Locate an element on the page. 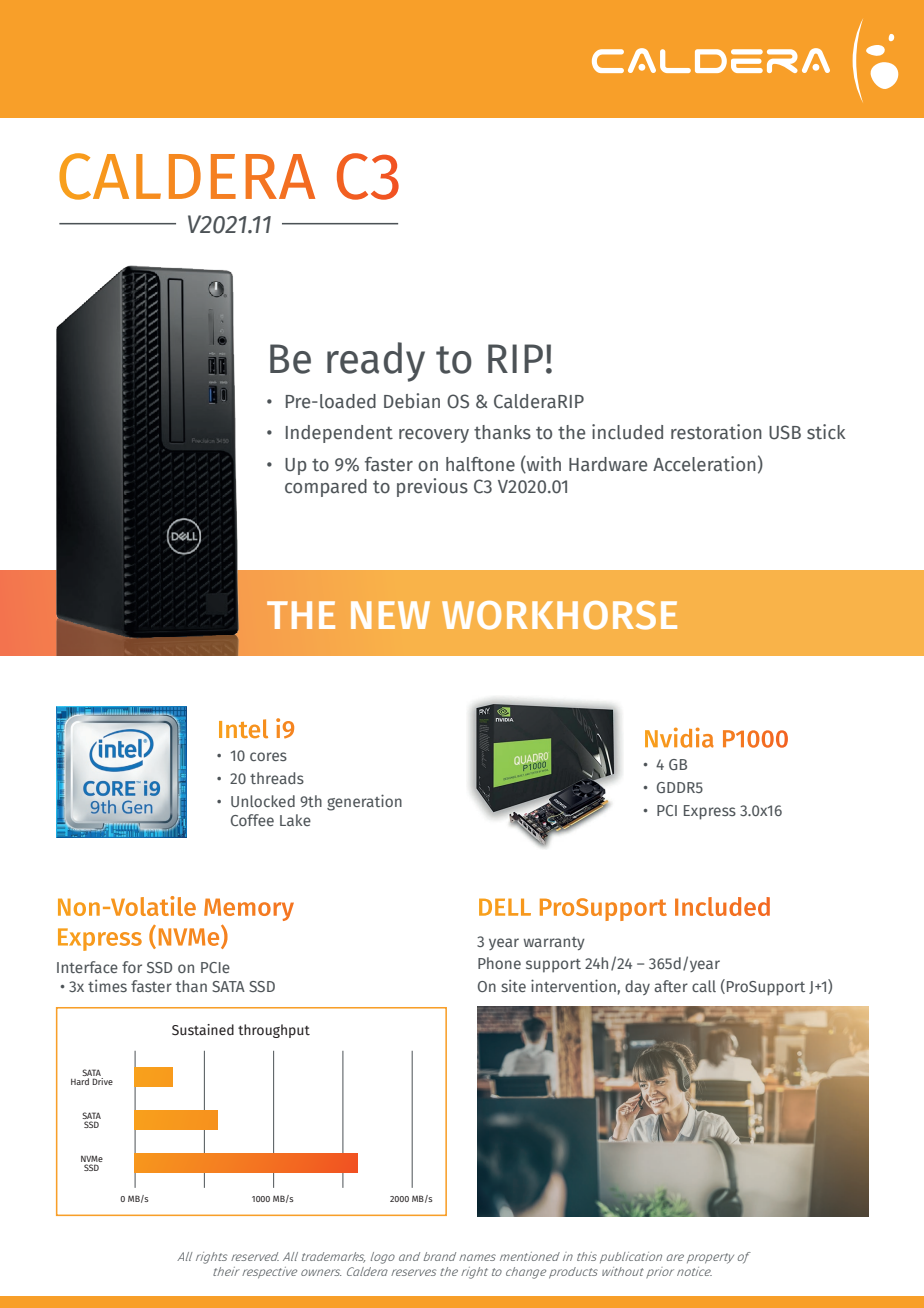 This image has height=1308, width=924. NEW is located at coordinates (390, 615).
